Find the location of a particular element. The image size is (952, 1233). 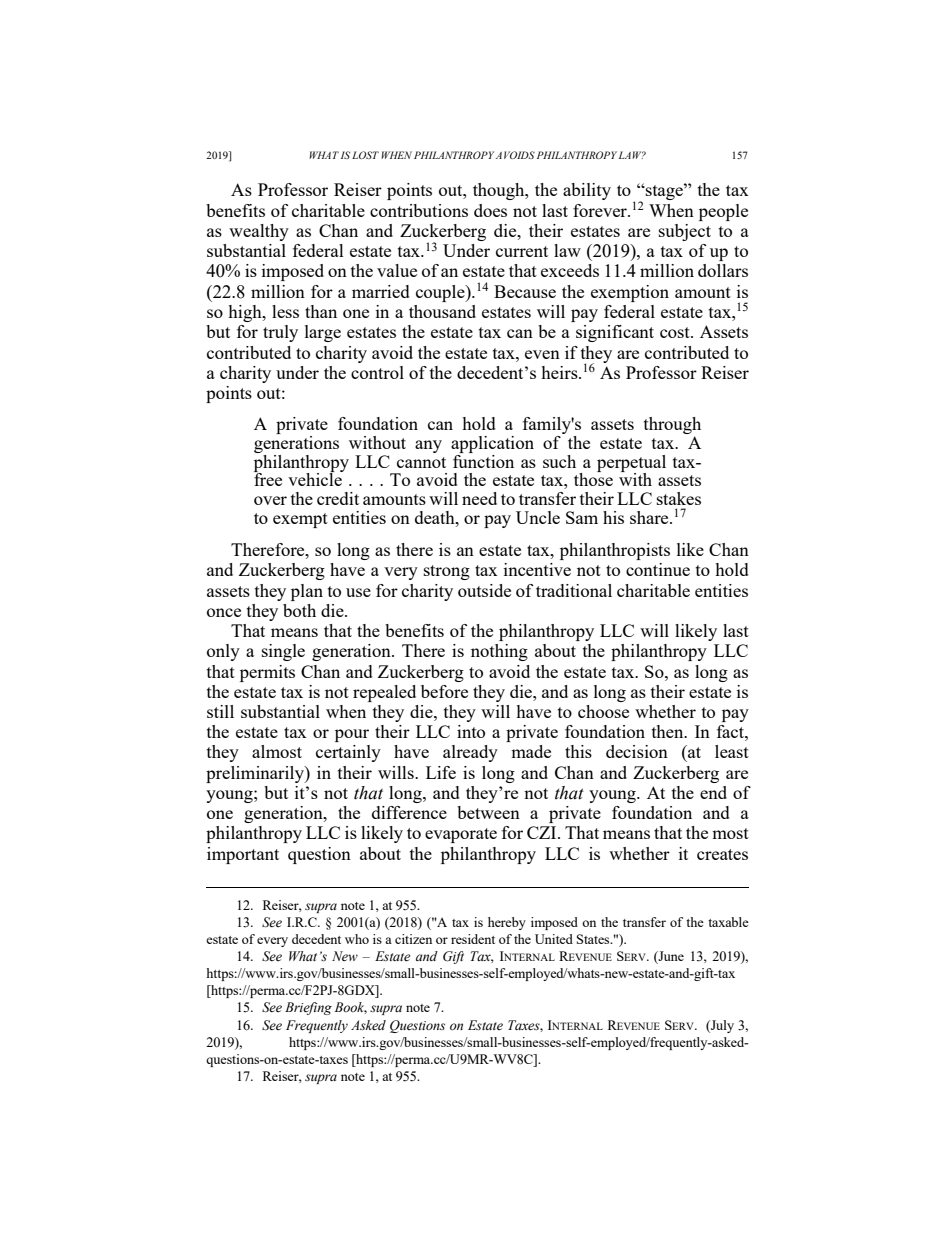

resident is located at coordinates (473, 939).
